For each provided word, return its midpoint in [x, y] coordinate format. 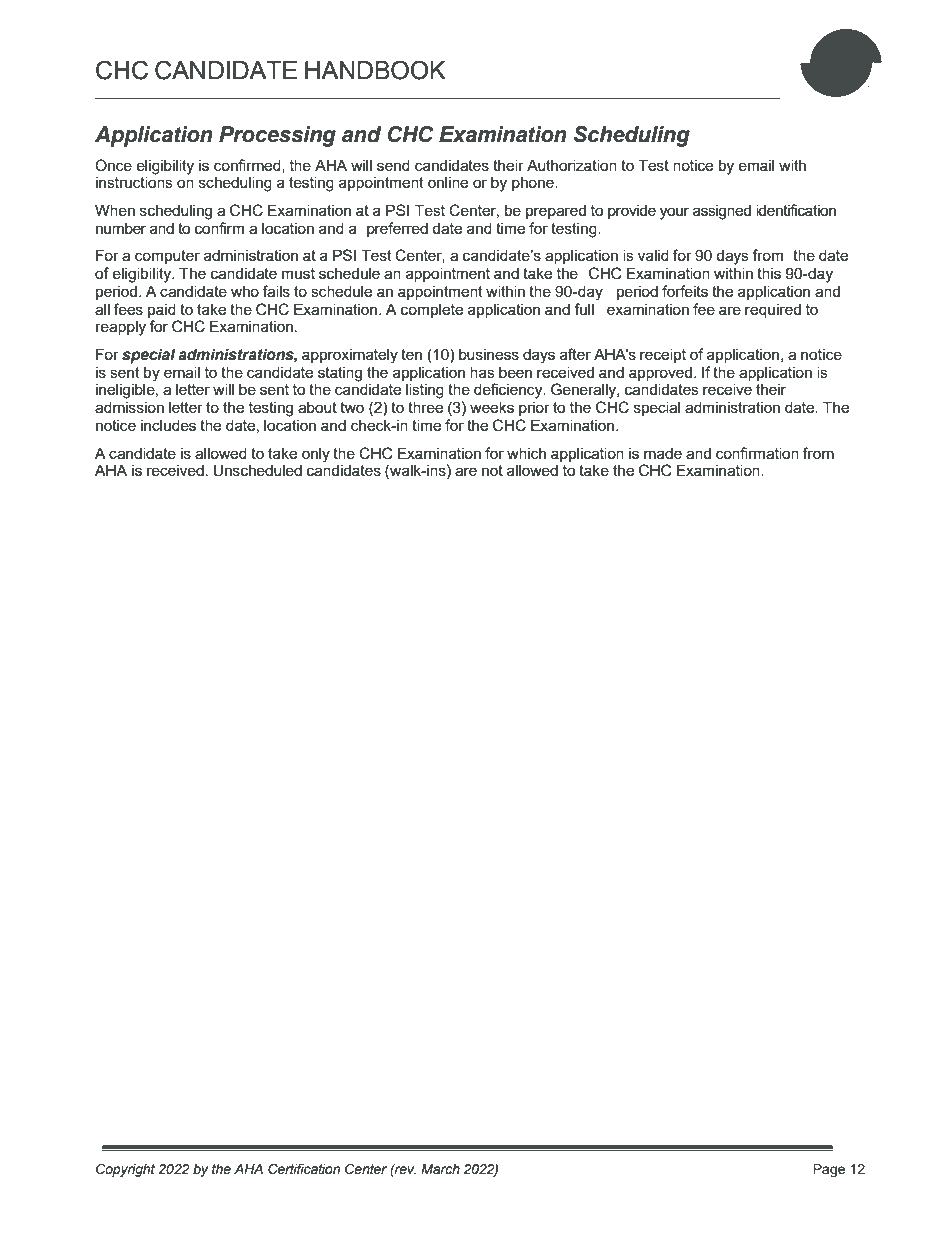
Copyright [125, 1170]
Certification [304, 1169]
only [316, 455]
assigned [722, 212]
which [526, 453]
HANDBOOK [375, 70]
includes [168, 425]
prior [534, 408]
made [663, 453]
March [440, 1169]
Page [829, 1170]
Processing [277, 136]
